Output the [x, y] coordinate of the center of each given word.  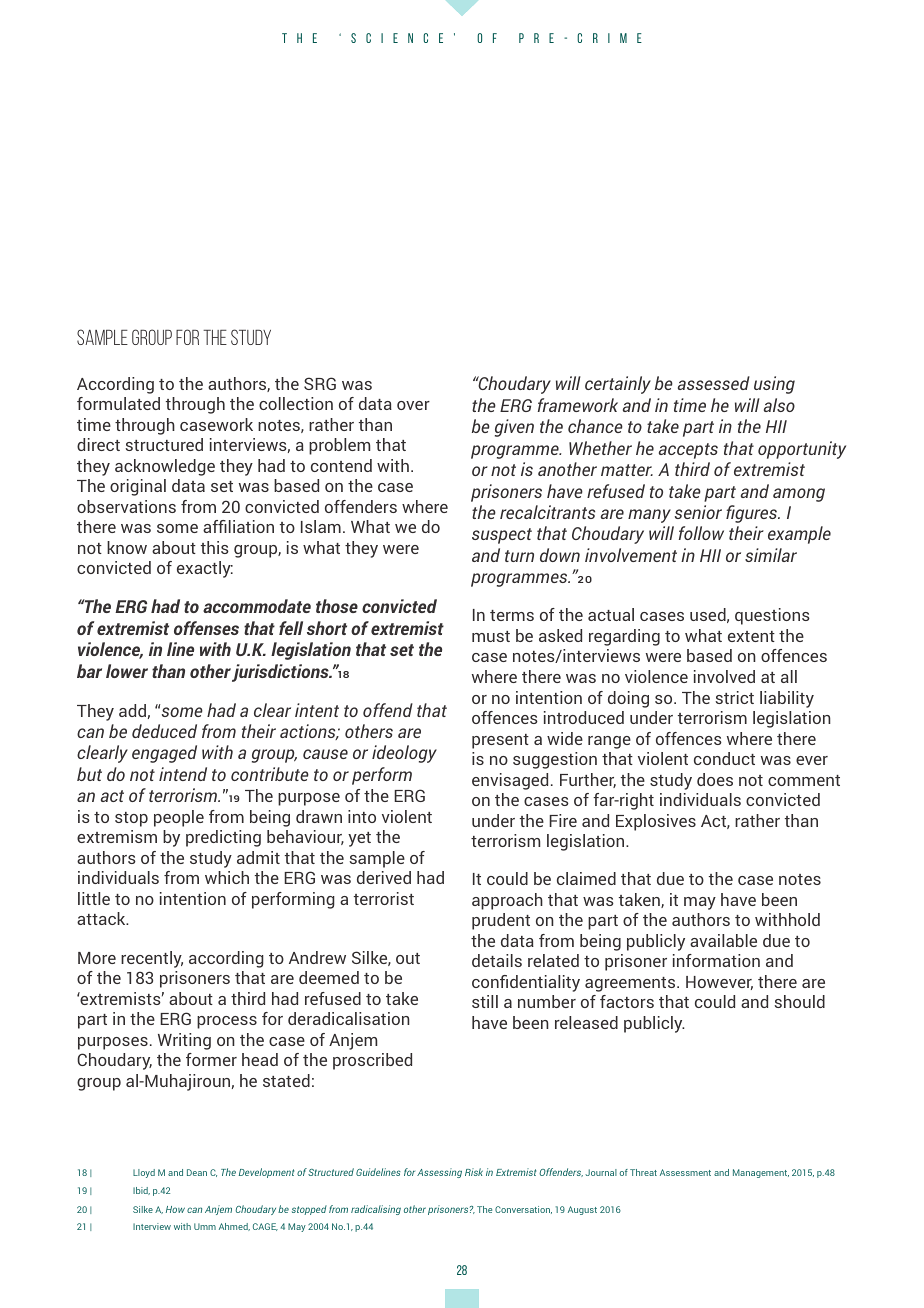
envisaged [510, 781]
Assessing [439, 1173]
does [715, 779]
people [179, 818]
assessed [714, 383]
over [413, 405]
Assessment [685, 1172]
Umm [205, 1226]
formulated [118, 403]
